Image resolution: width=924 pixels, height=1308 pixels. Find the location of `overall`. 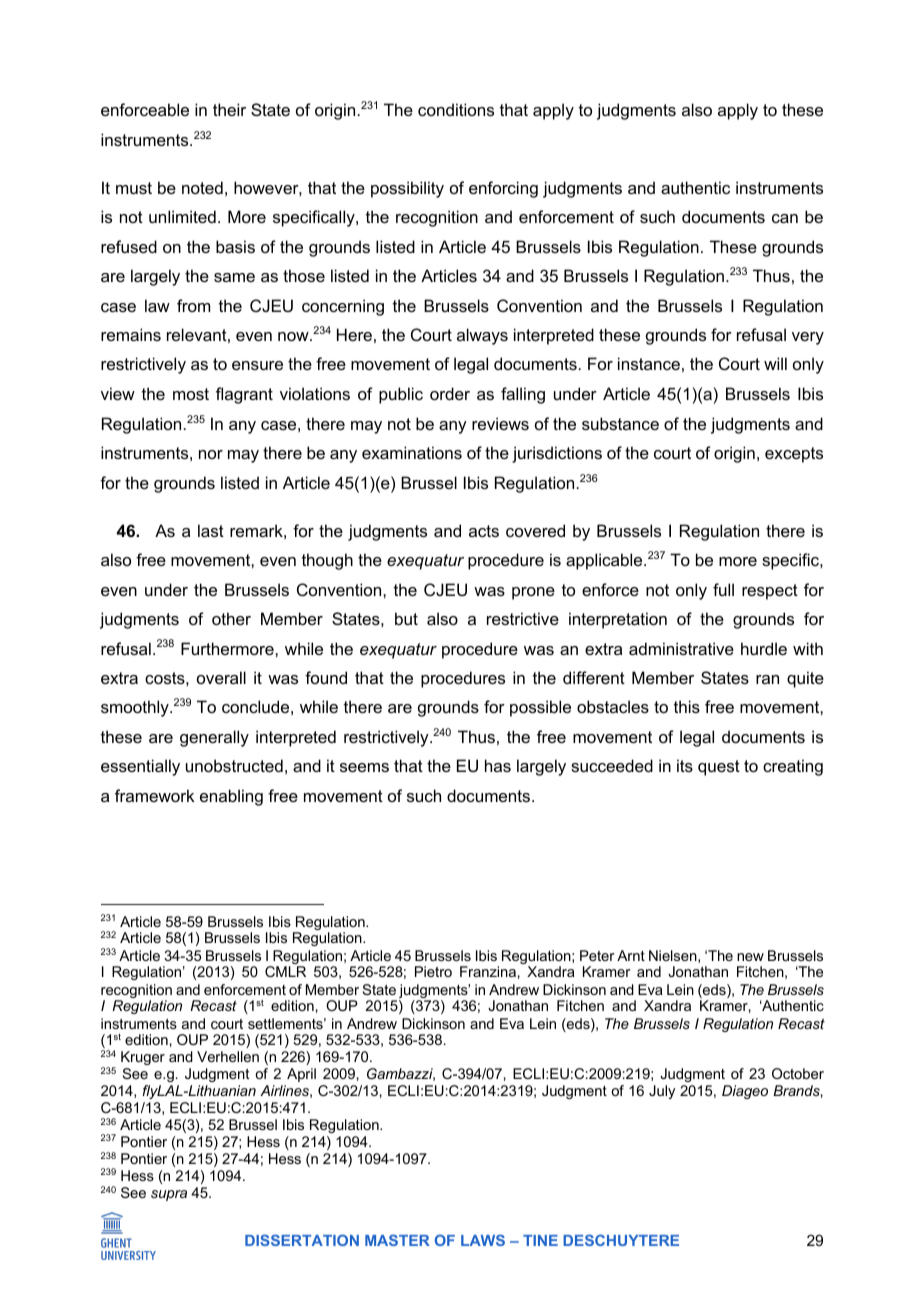

overall is located at coordinates (221, 677).
